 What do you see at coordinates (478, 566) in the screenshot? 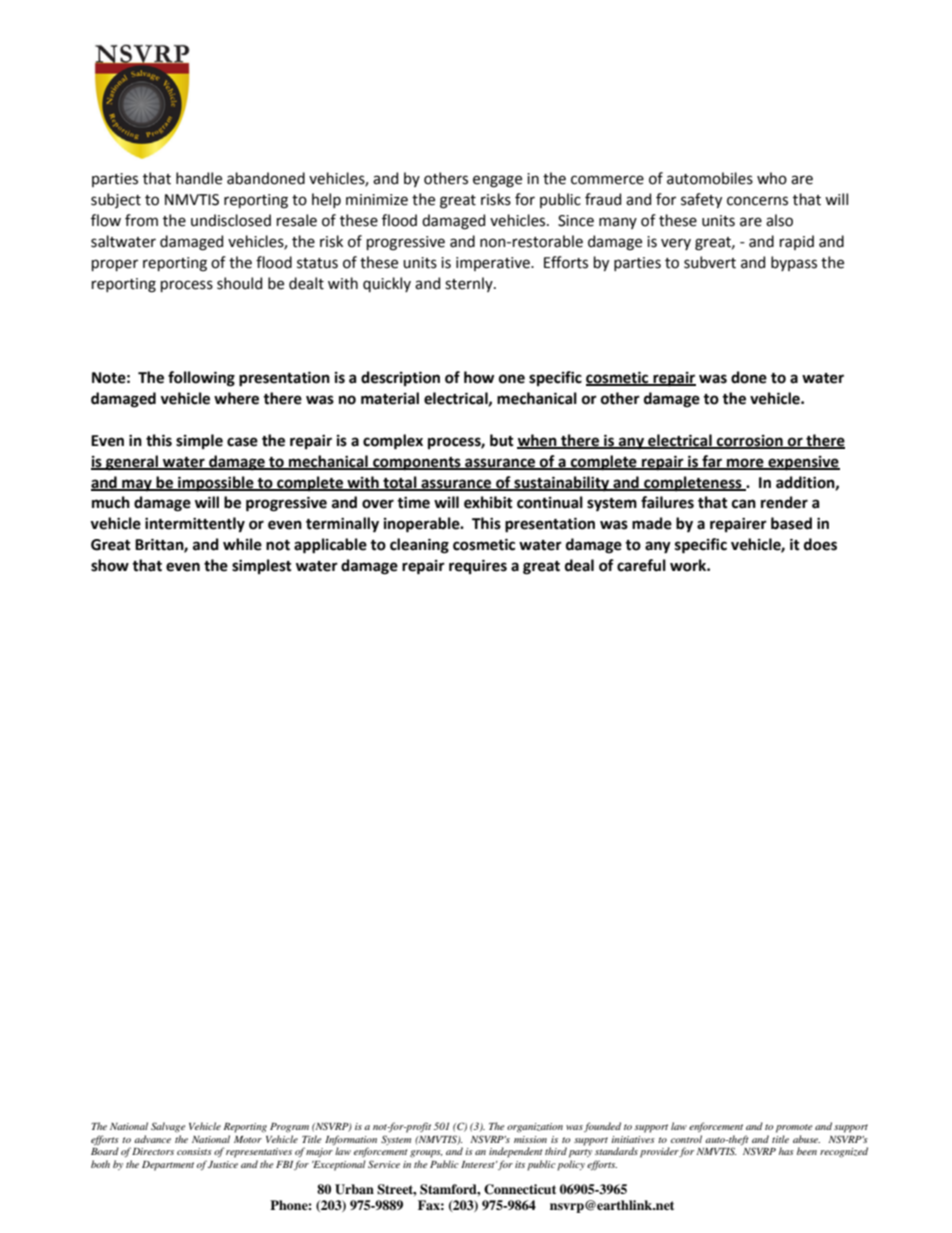
I see `requires` at bounding box center [478, 566].
